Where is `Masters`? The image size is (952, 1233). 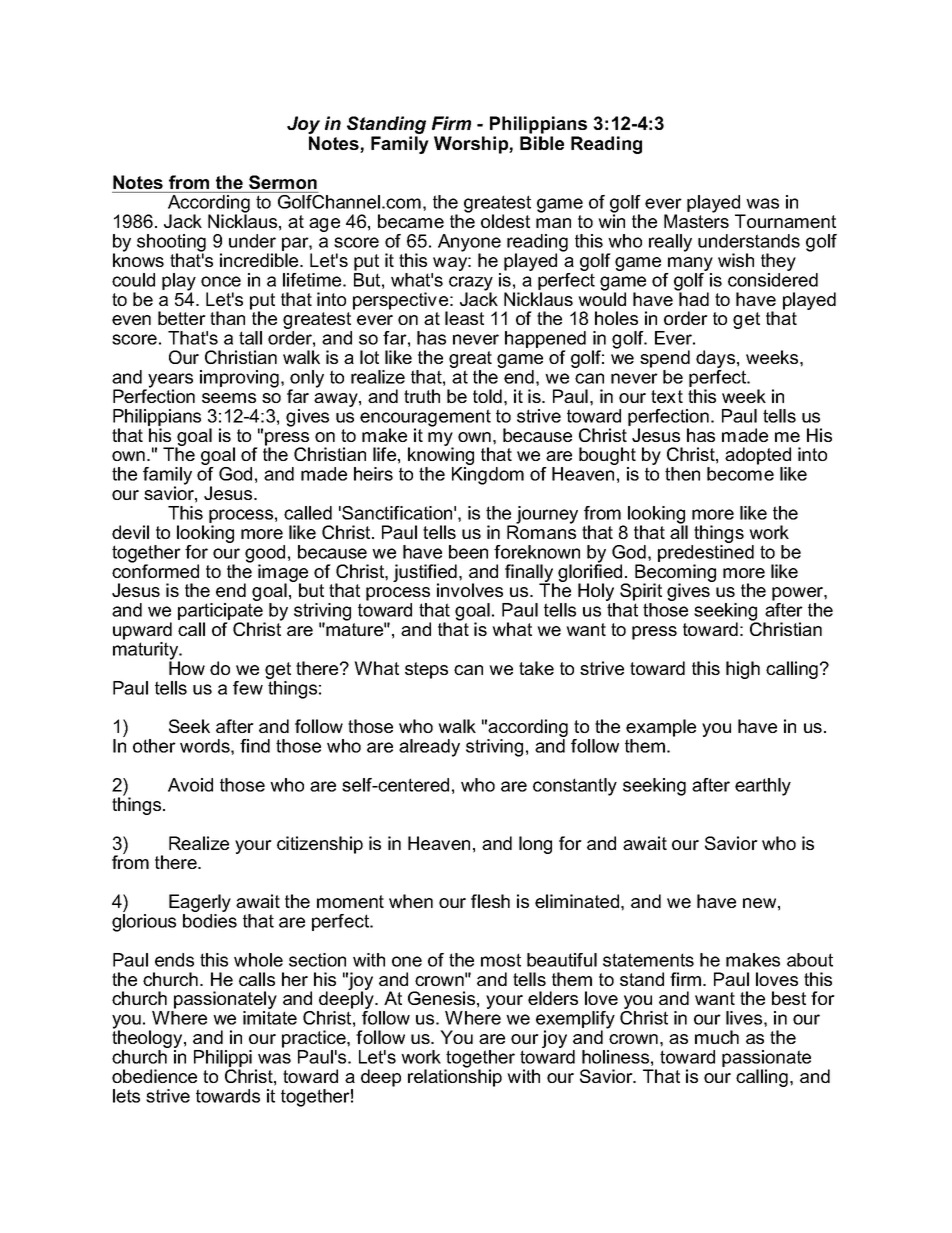
Masters is located at coordinates (696, 220).
